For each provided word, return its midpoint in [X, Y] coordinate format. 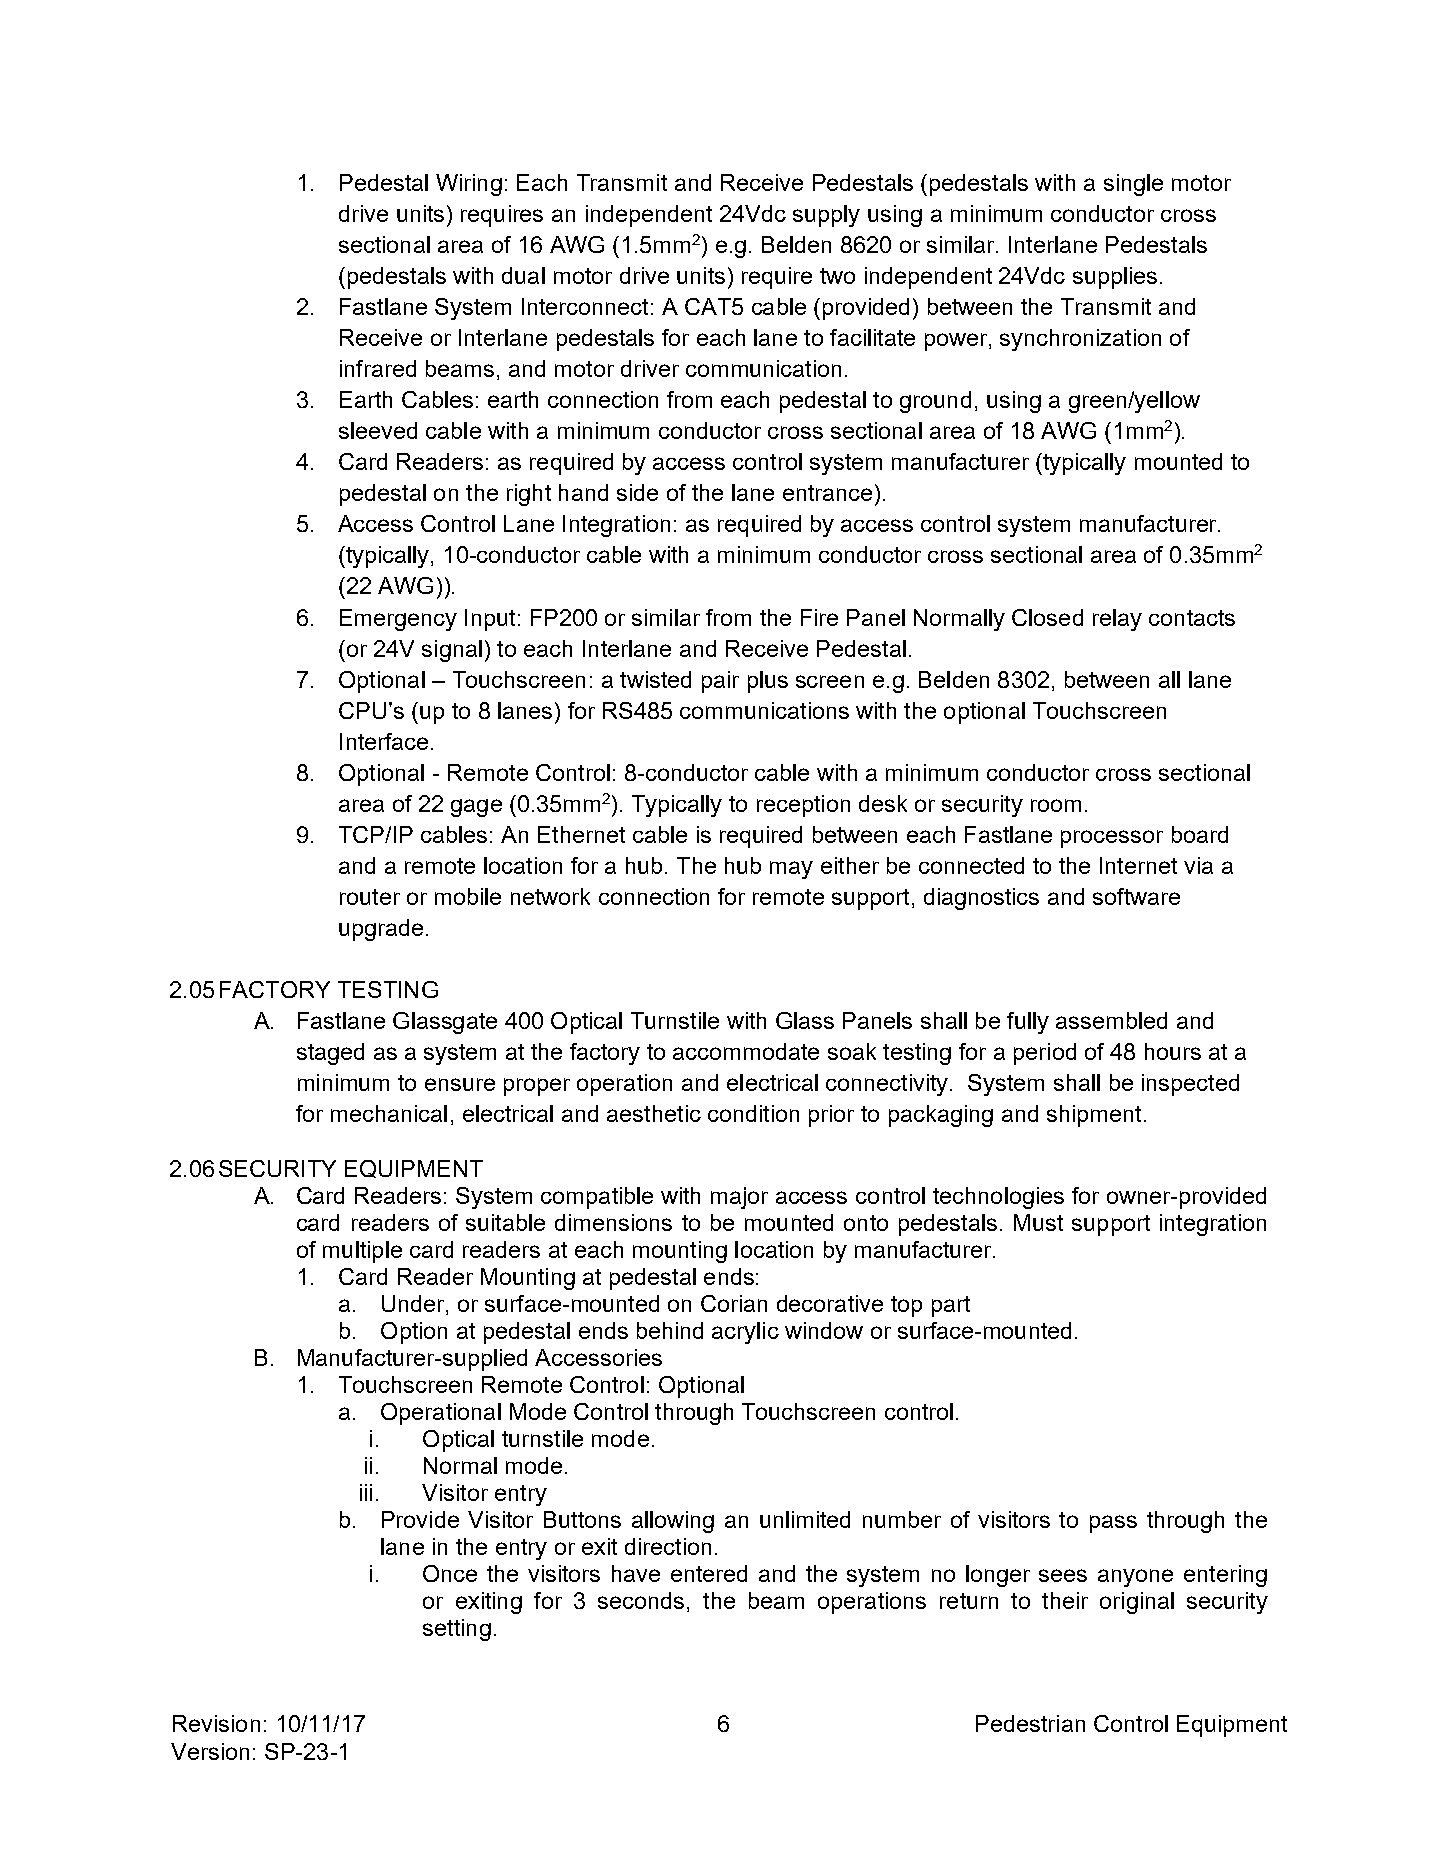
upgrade [381, 930]
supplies [1115, 278]
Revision [216, 1723]
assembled [1111, 1020]
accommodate [746, 1051]
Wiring [469, 185]
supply [826, 216]
